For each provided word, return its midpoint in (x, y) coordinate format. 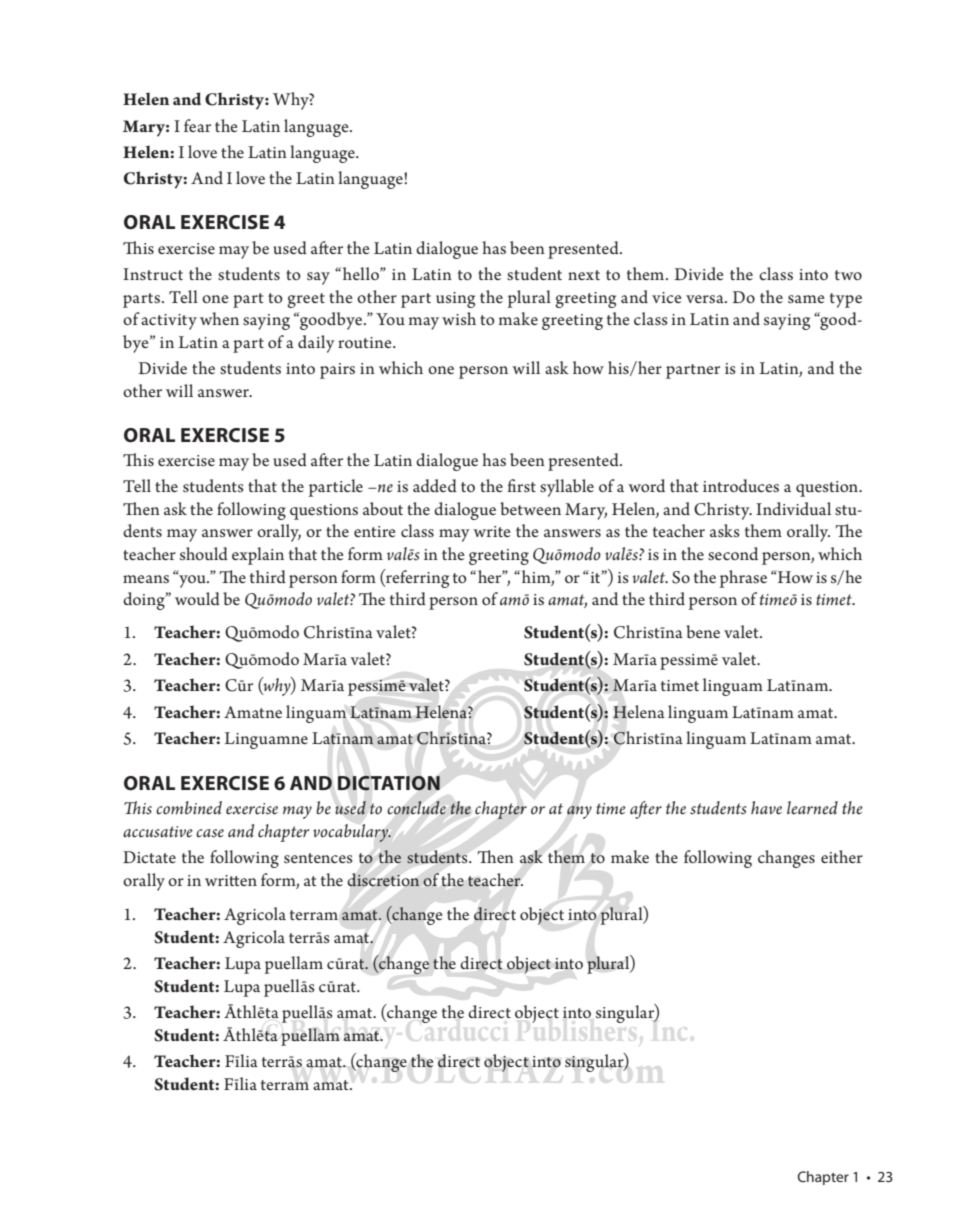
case (210, 833)
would (197, 598)
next (584, 275)
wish (459, 318)
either (842, 856)
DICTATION (389, 783)
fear (197, 125)
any (579, 812)
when (219, 318)
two (848, 275)
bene (703, 631)
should (204, 553)
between (530, 508)
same (806, 299)
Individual (793, 508)
